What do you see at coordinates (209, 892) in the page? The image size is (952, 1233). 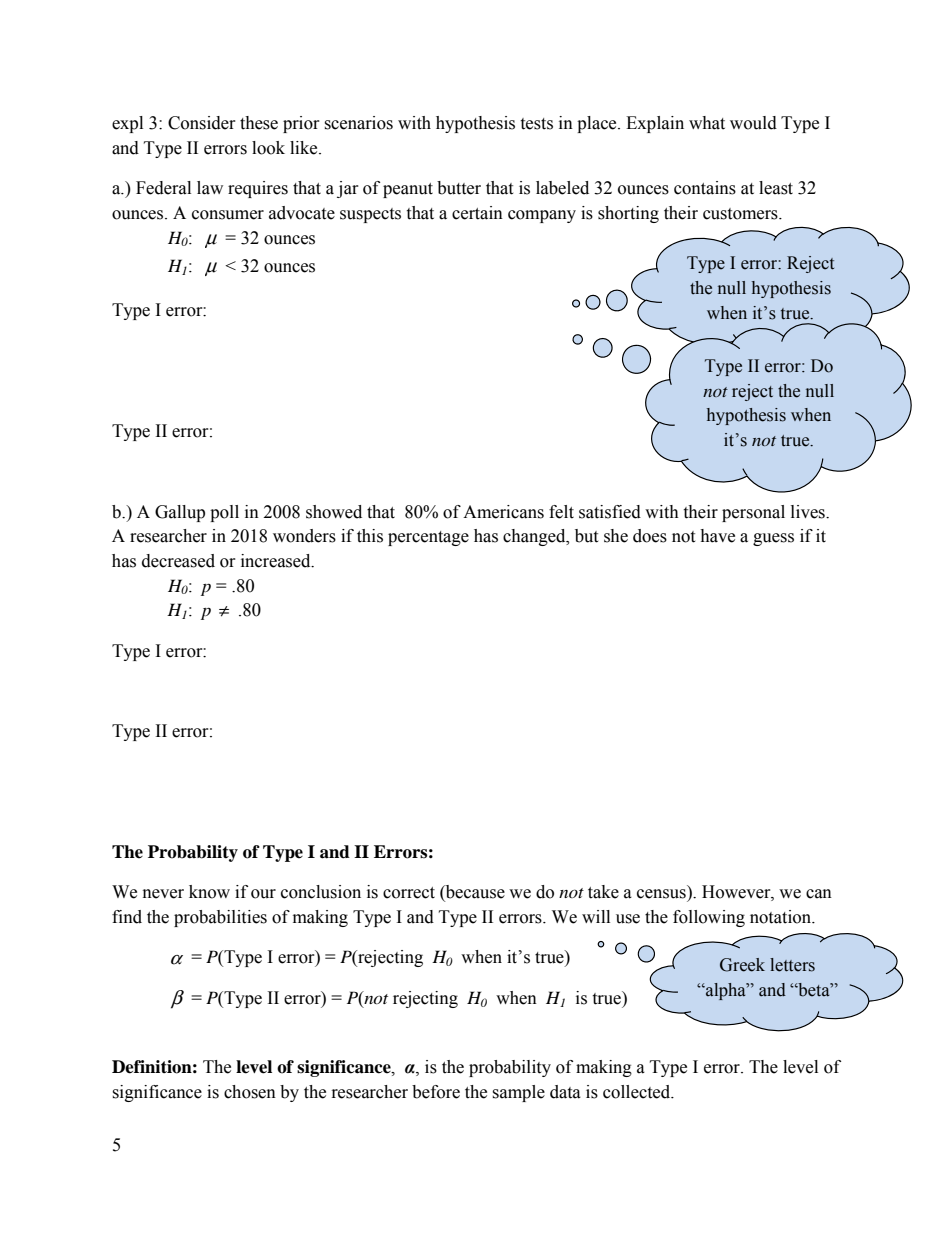 I see `know` at bounding box center [209, 892].
